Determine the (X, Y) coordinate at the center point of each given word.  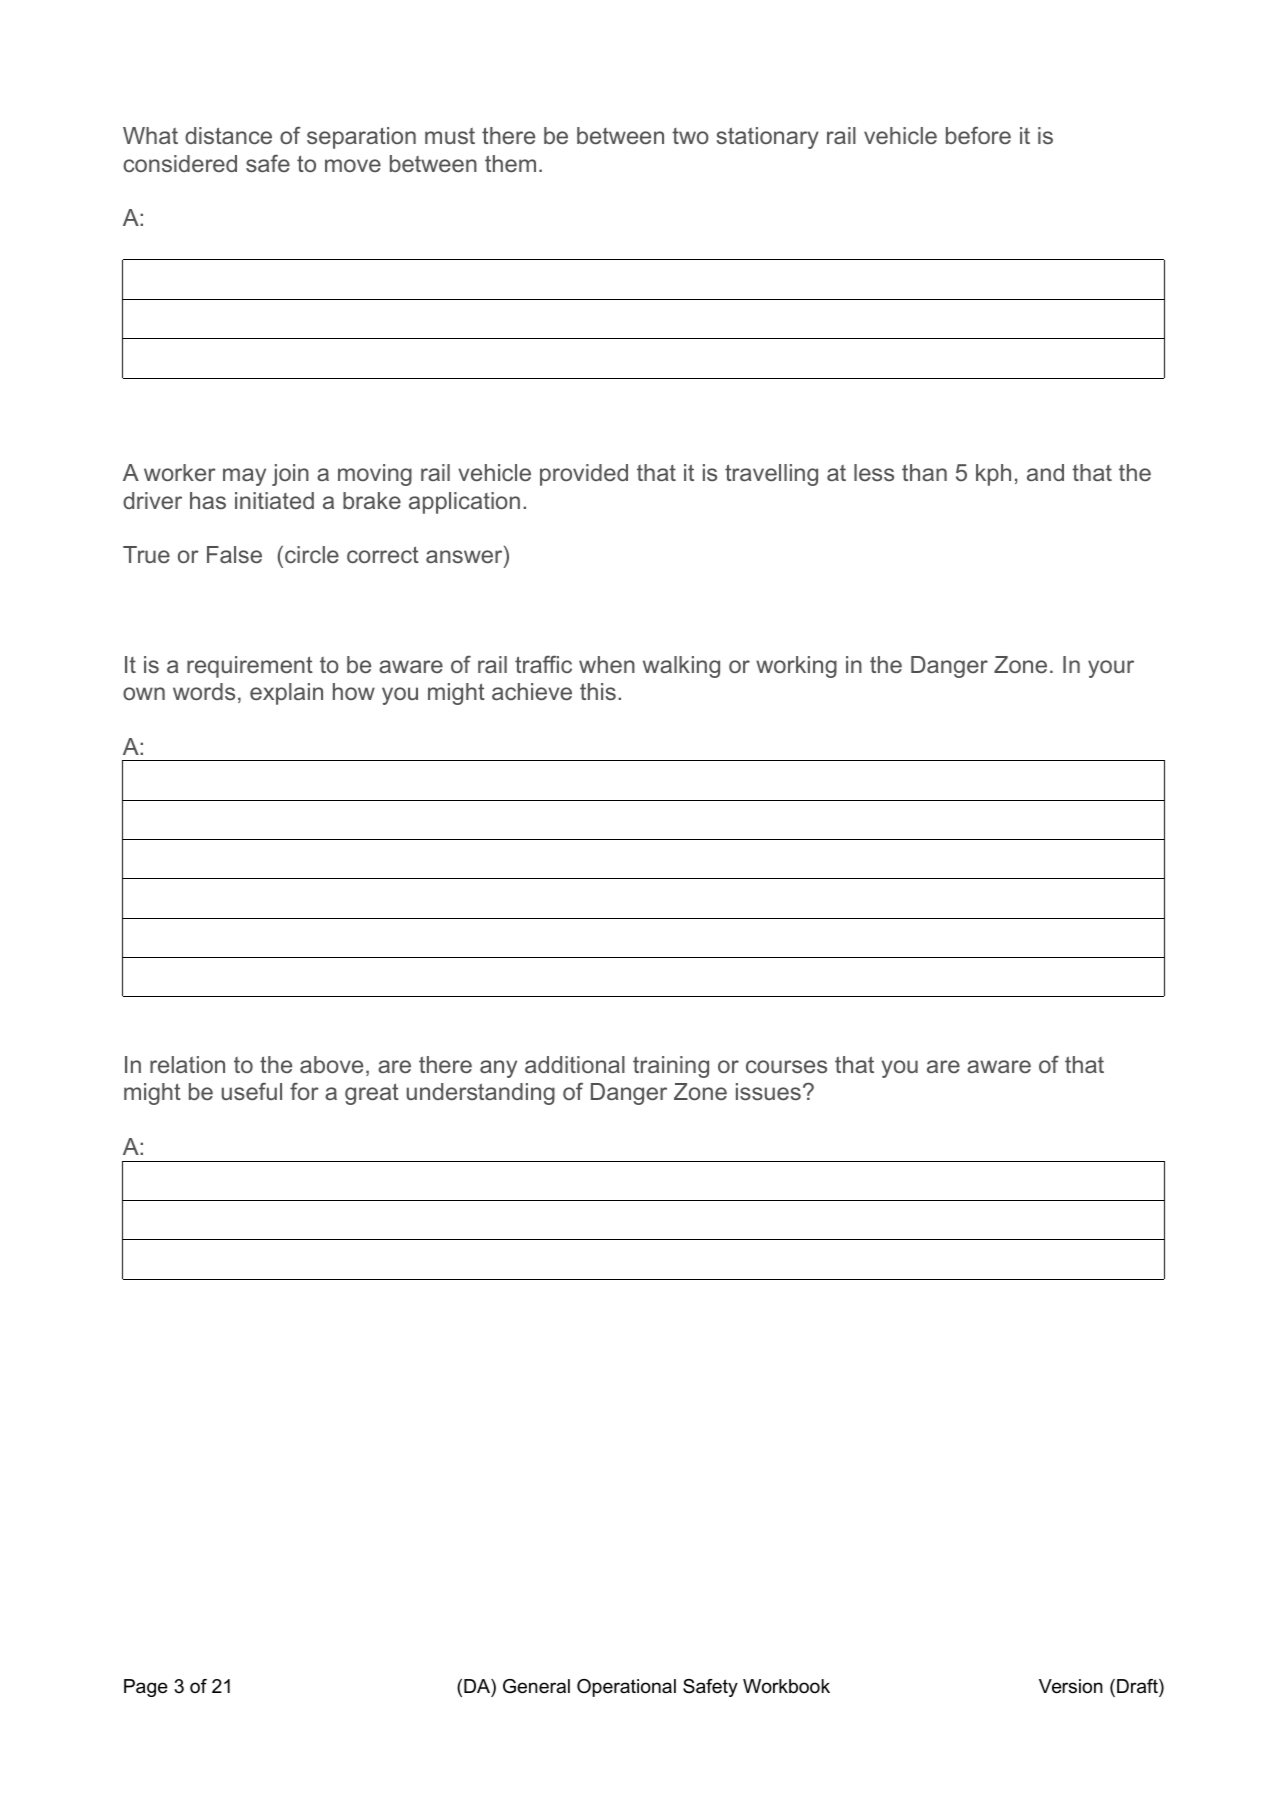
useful (252, 1091)
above (331, 1064)
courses (786, 1066)
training (671, 1067)
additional (575, 1064)
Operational (626, 1688)
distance (228, 135)
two (690, 136)
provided (584, 475)
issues (768, 1091)
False (234, 554)
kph (993, 475)
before (978, 135)
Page (146, 1688)
